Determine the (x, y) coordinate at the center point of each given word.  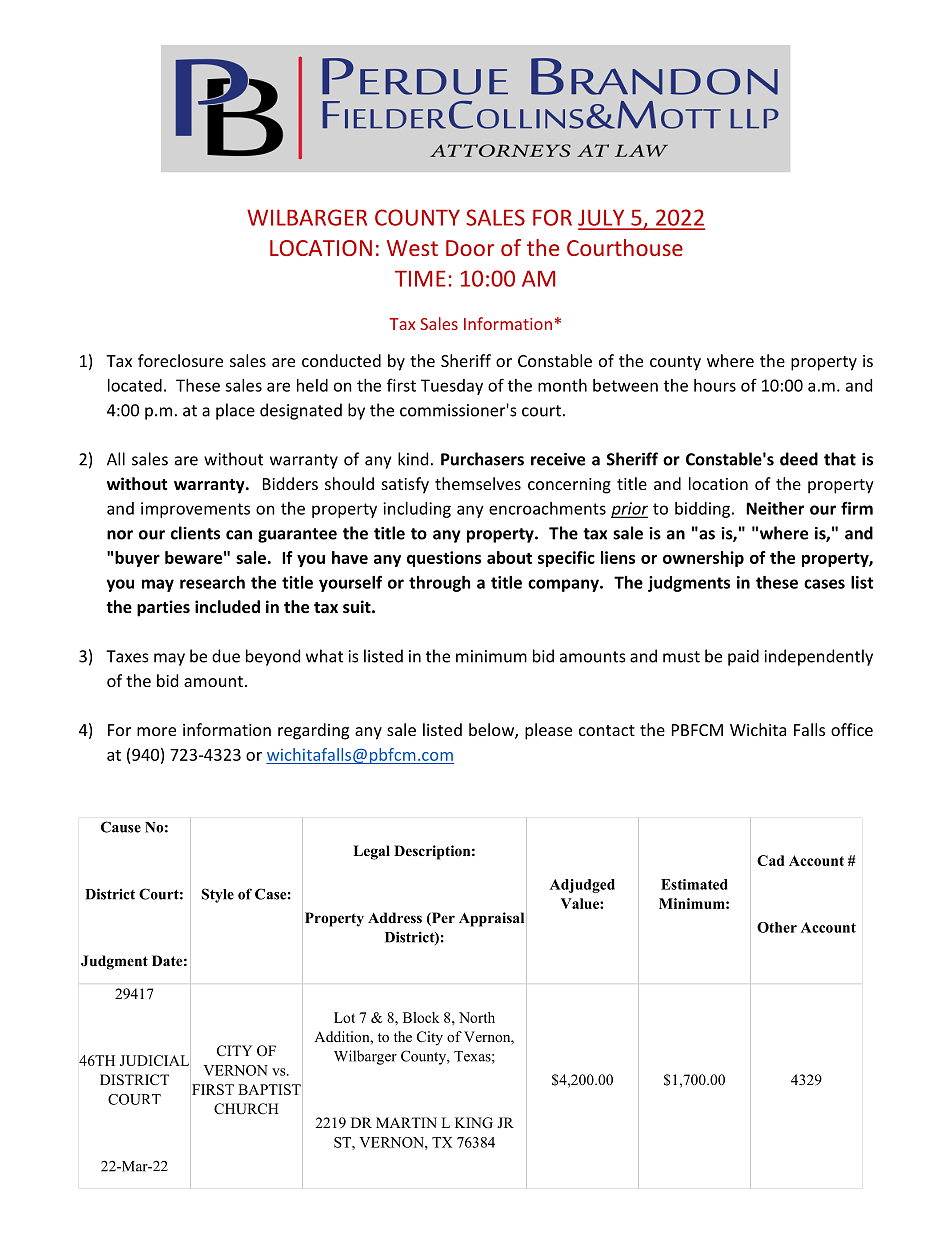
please (548, 731)
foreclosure (180, 360)
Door (470, 248)
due (226, 656)
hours (715, 385)
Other (777, 927)
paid (743, 657)
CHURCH (246, 1109)
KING (474, 1123)
